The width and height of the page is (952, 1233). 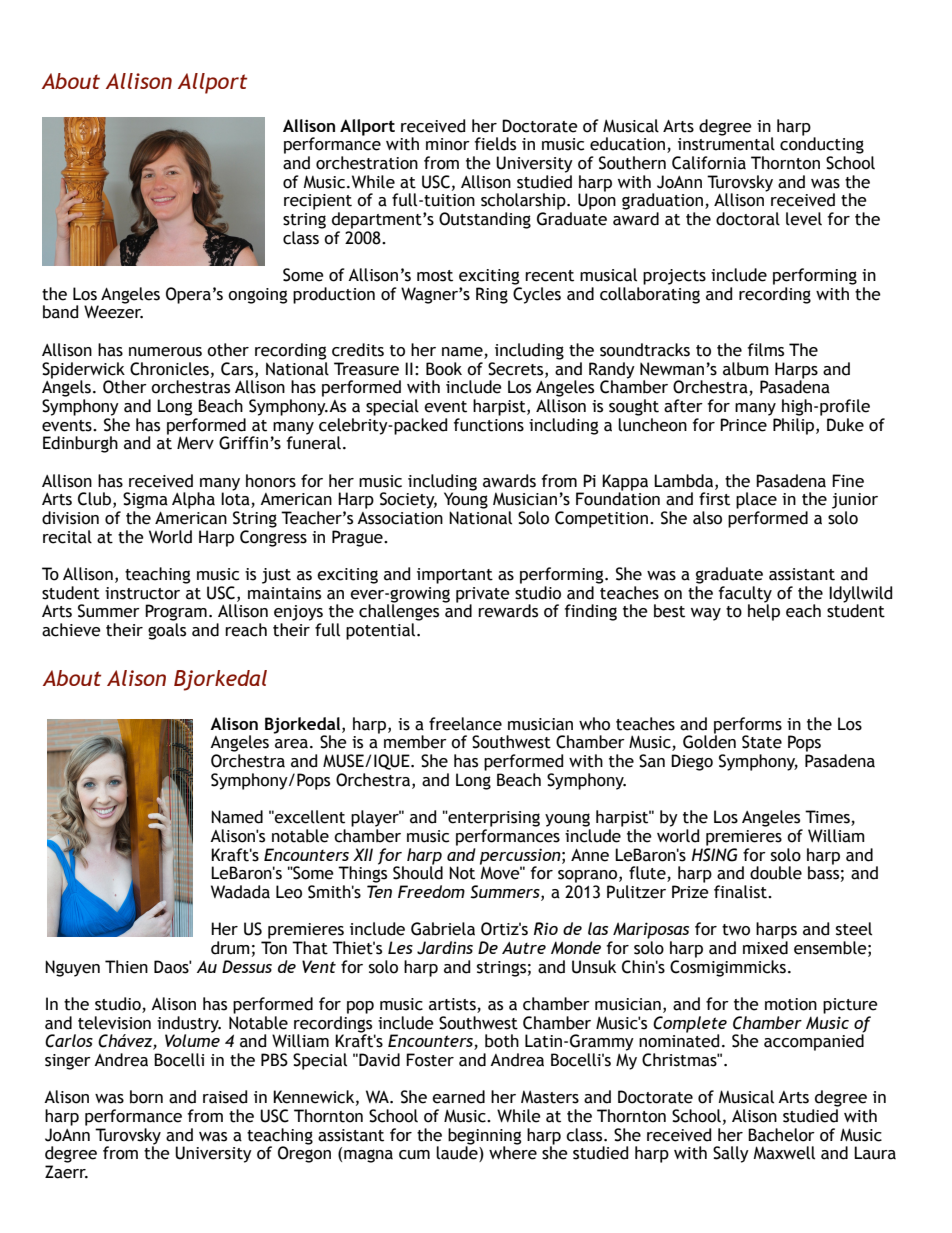 What do you see at coordinates (756, 500) in the page?
I see `place` at bounding box center [756, 500].
